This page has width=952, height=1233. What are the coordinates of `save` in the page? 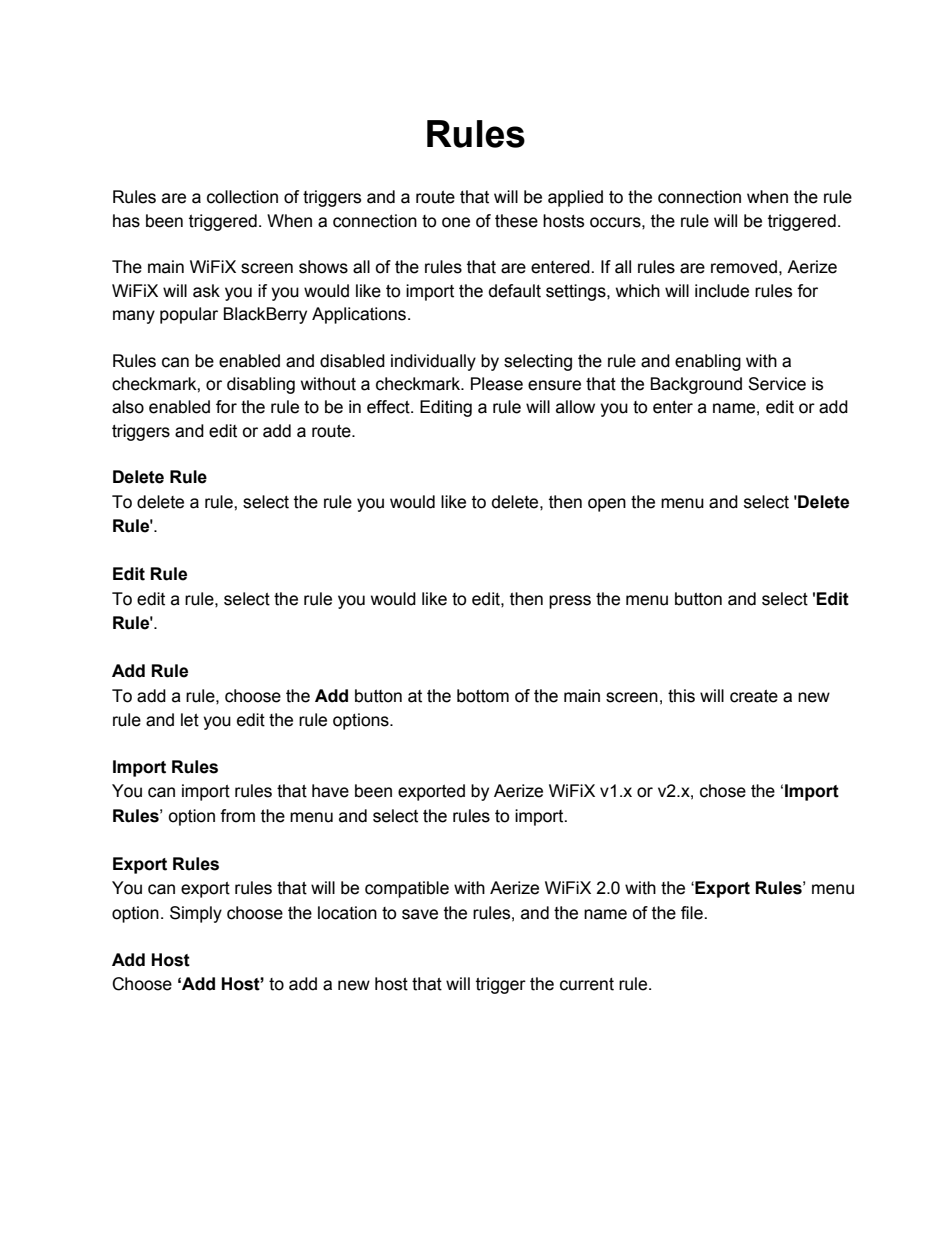 It's located at (420, 914).
